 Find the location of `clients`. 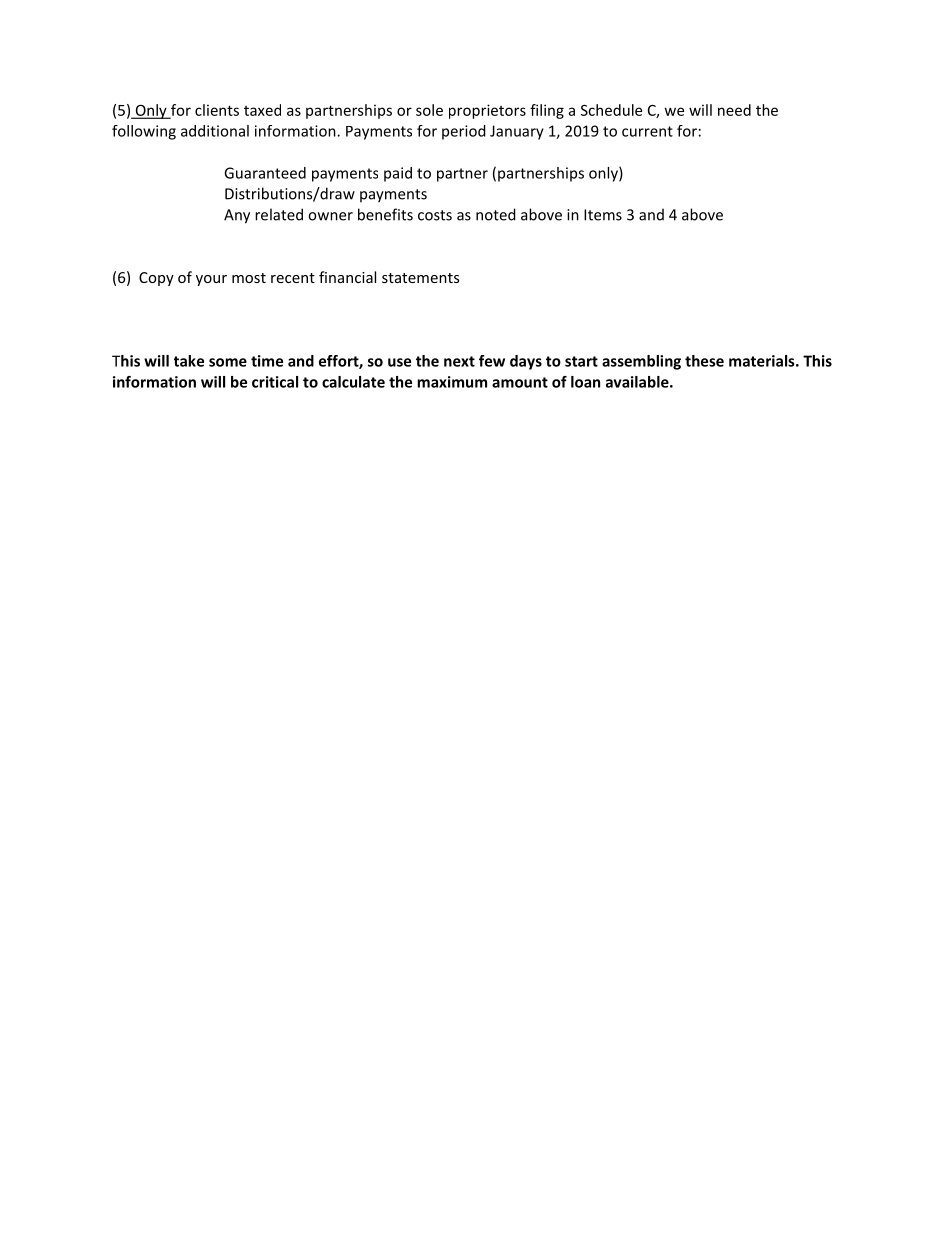

clients is located at coordinates (217, 110).
